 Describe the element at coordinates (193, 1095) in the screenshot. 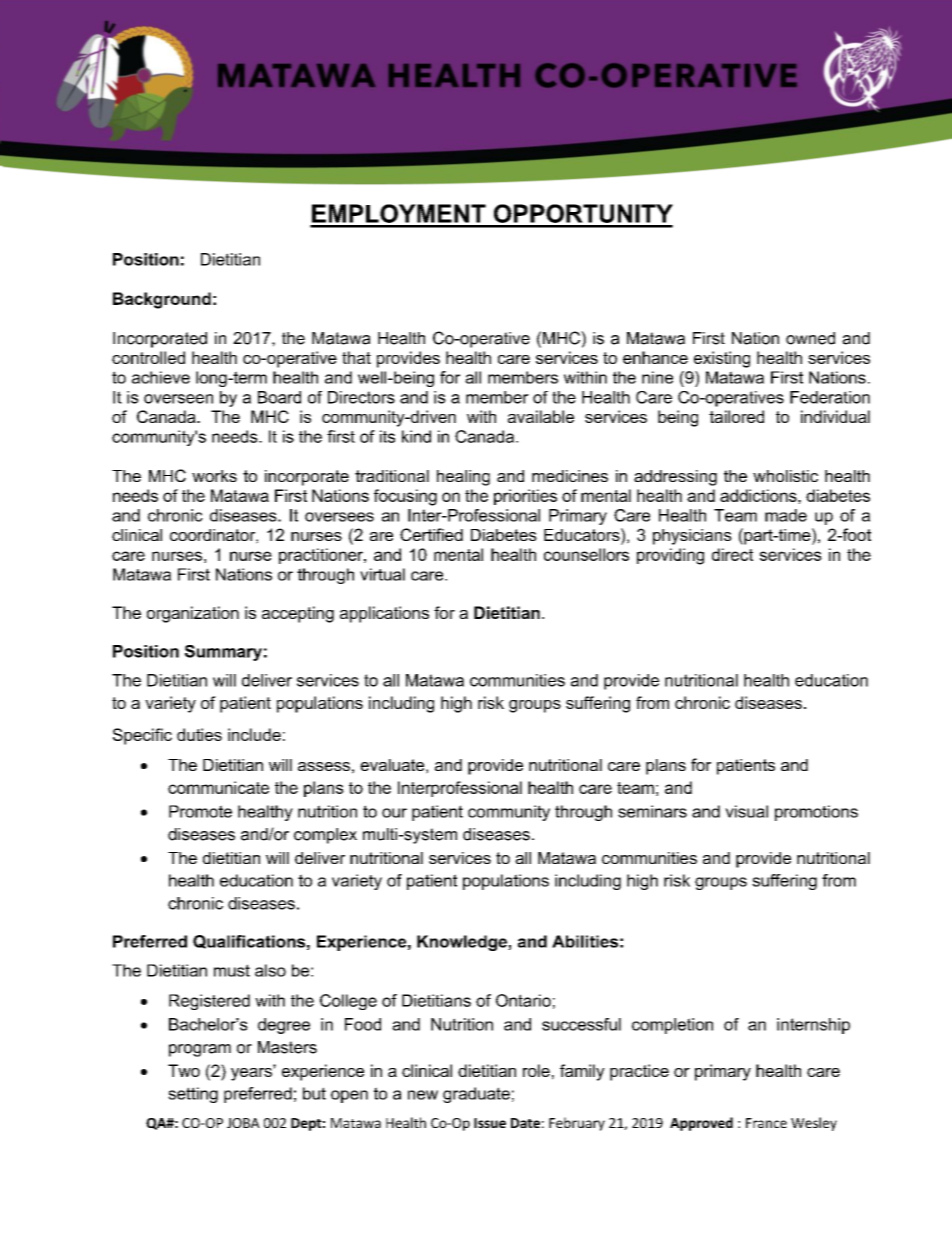

I see `setting` at that location.
